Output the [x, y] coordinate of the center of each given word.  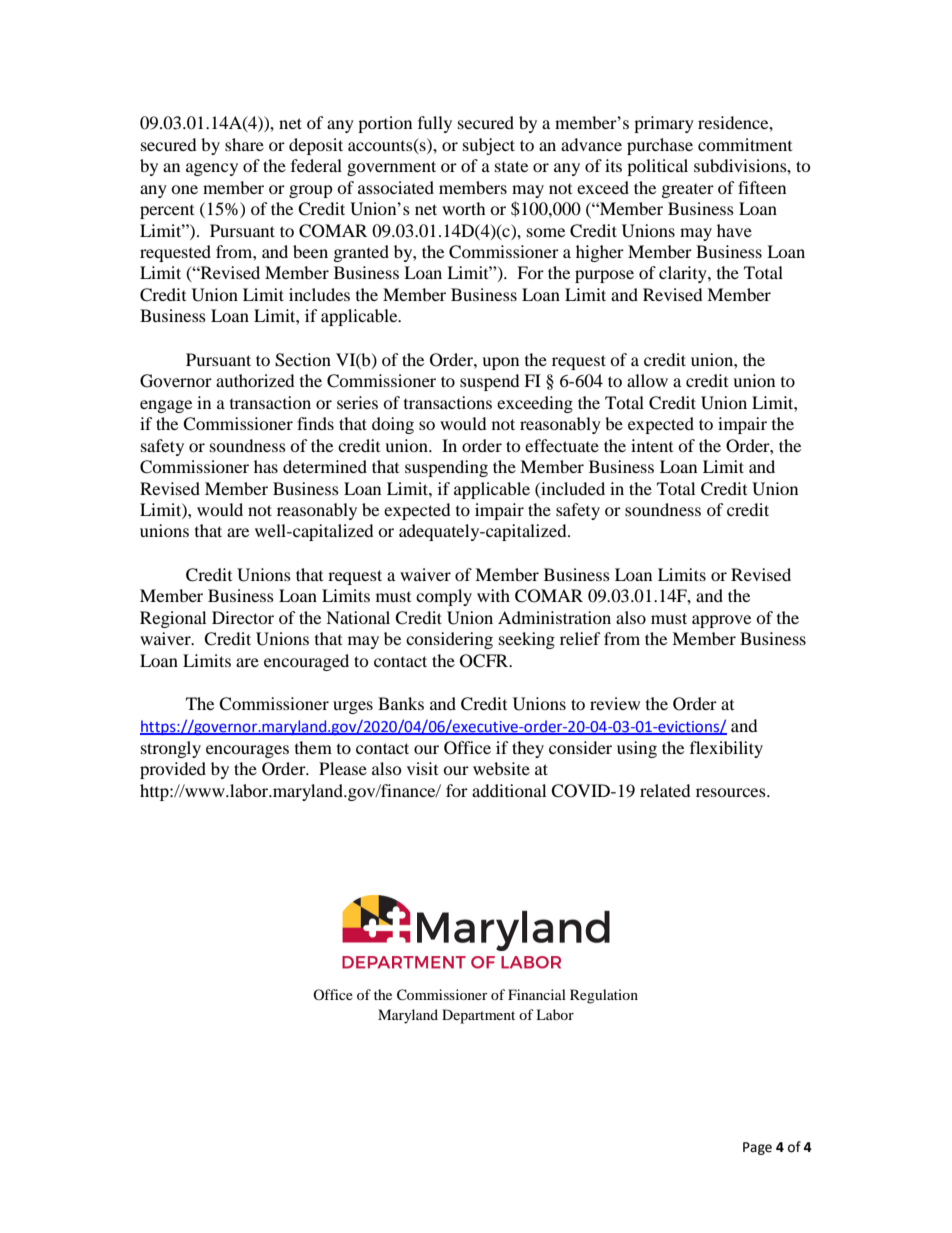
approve [721, 621]
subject [489, 146]
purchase [660, 146]
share [244, 144]
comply [444, 597]
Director [243, 617]
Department [478, 1016]
